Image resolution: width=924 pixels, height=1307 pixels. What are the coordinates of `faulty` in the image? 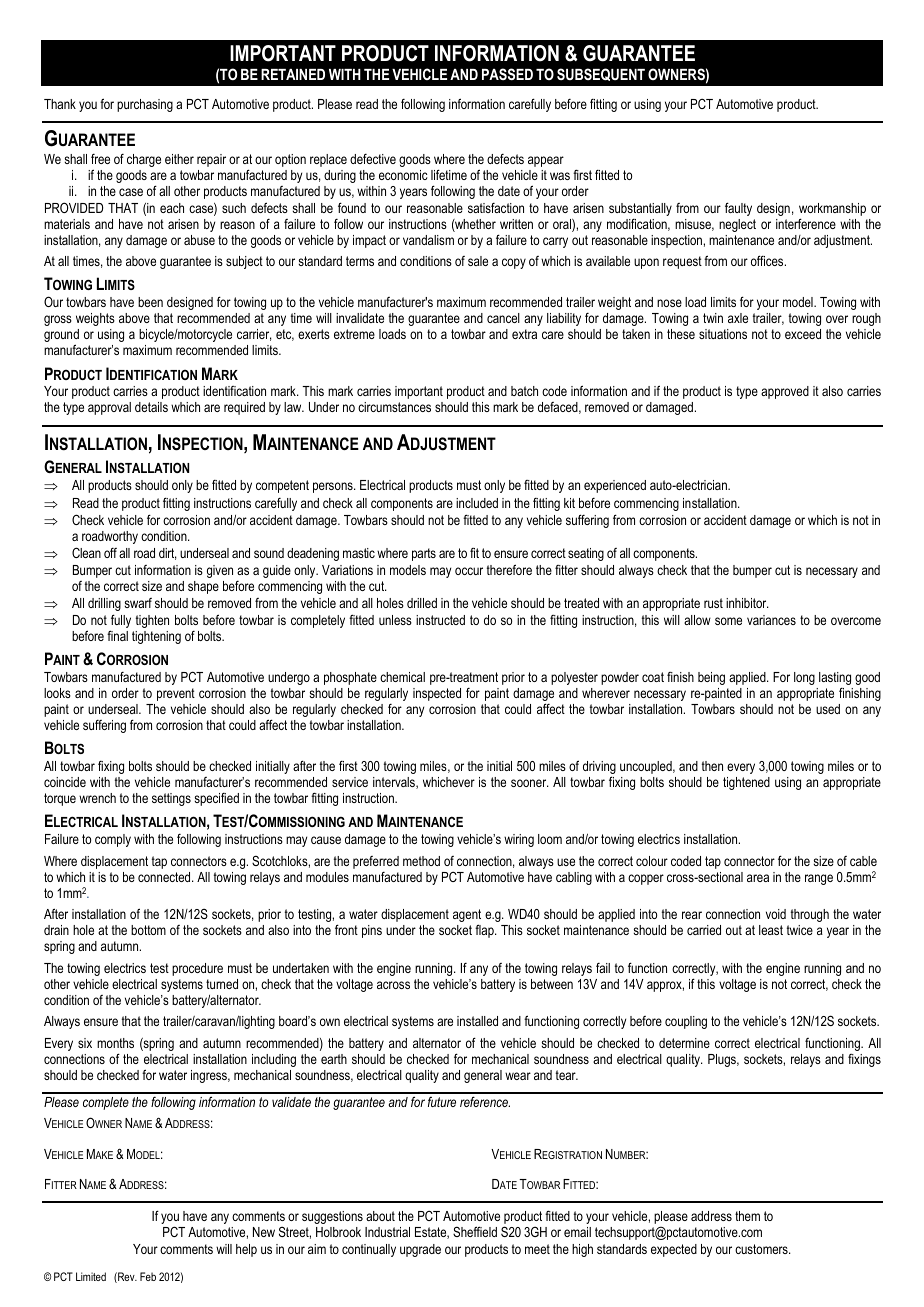 It's located at (738, 209).
